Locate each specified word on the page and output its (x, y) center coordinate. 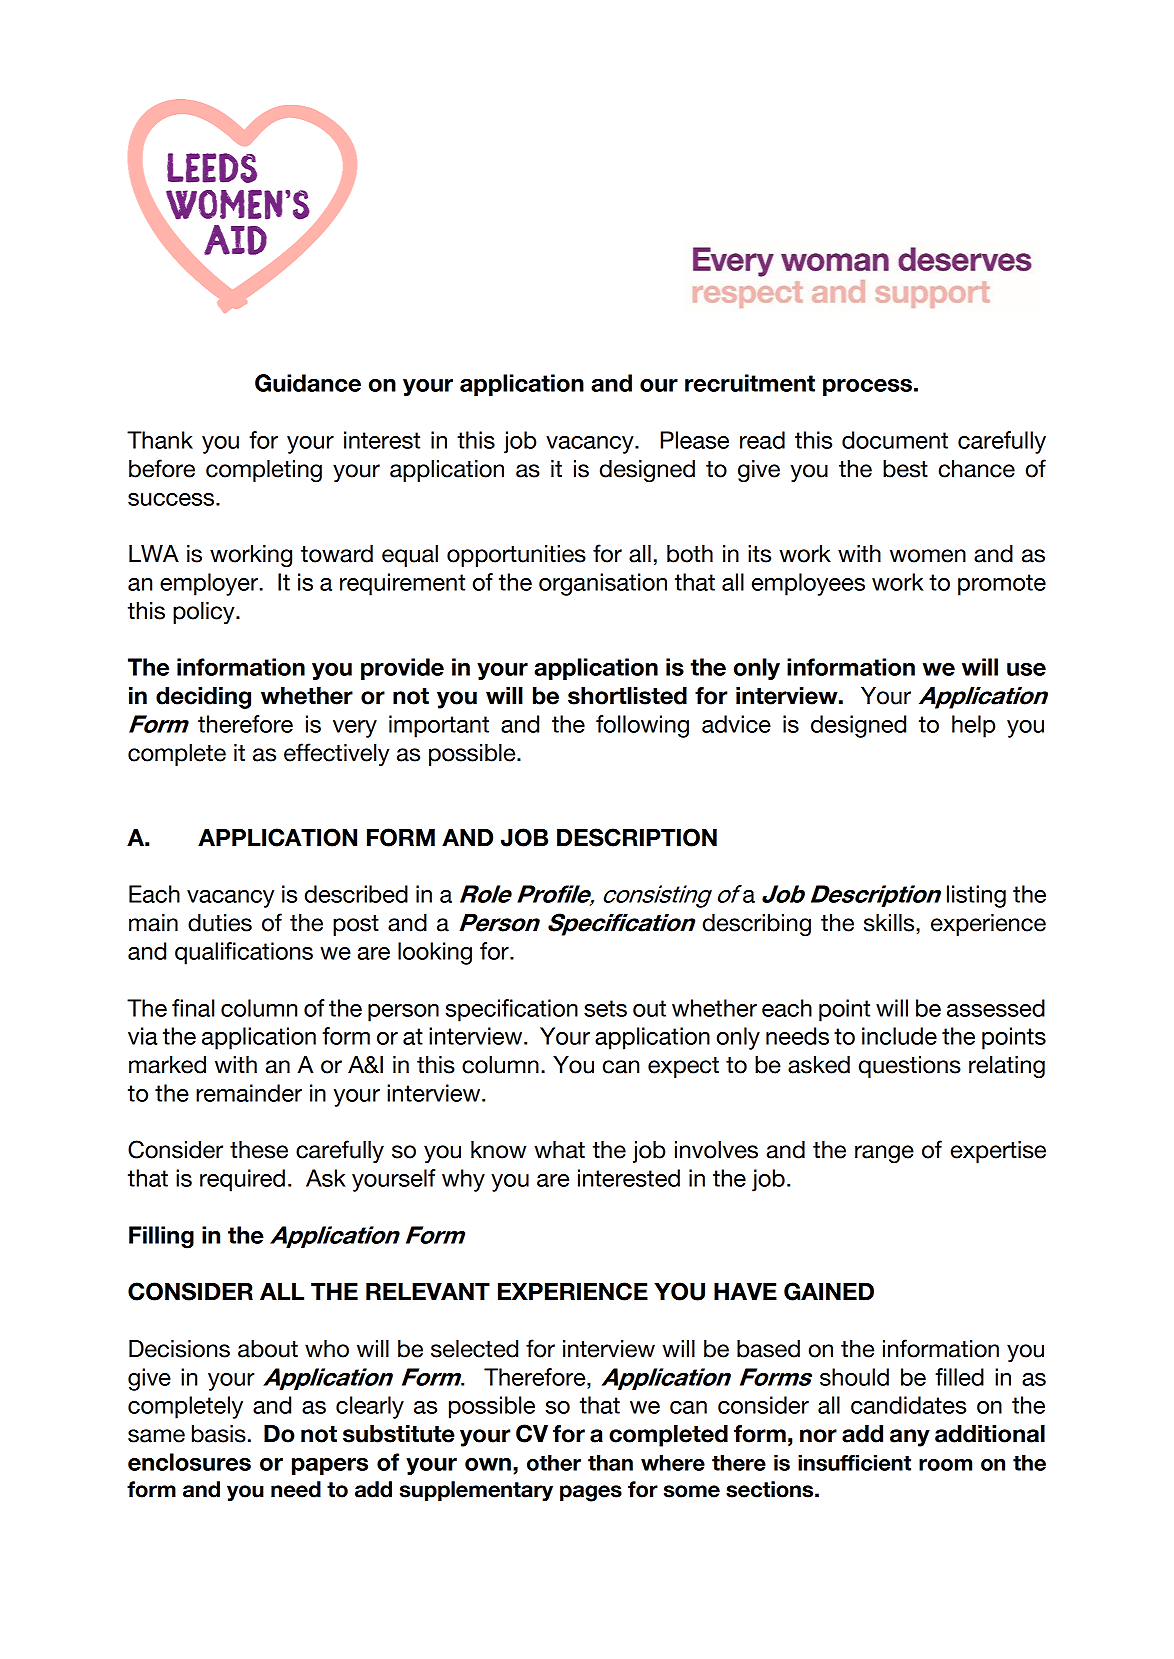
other (554, 1463)
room (945, 1465)
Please (695, 440)
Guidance (308, 383)
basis (219, 1434)
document (895, 440)
